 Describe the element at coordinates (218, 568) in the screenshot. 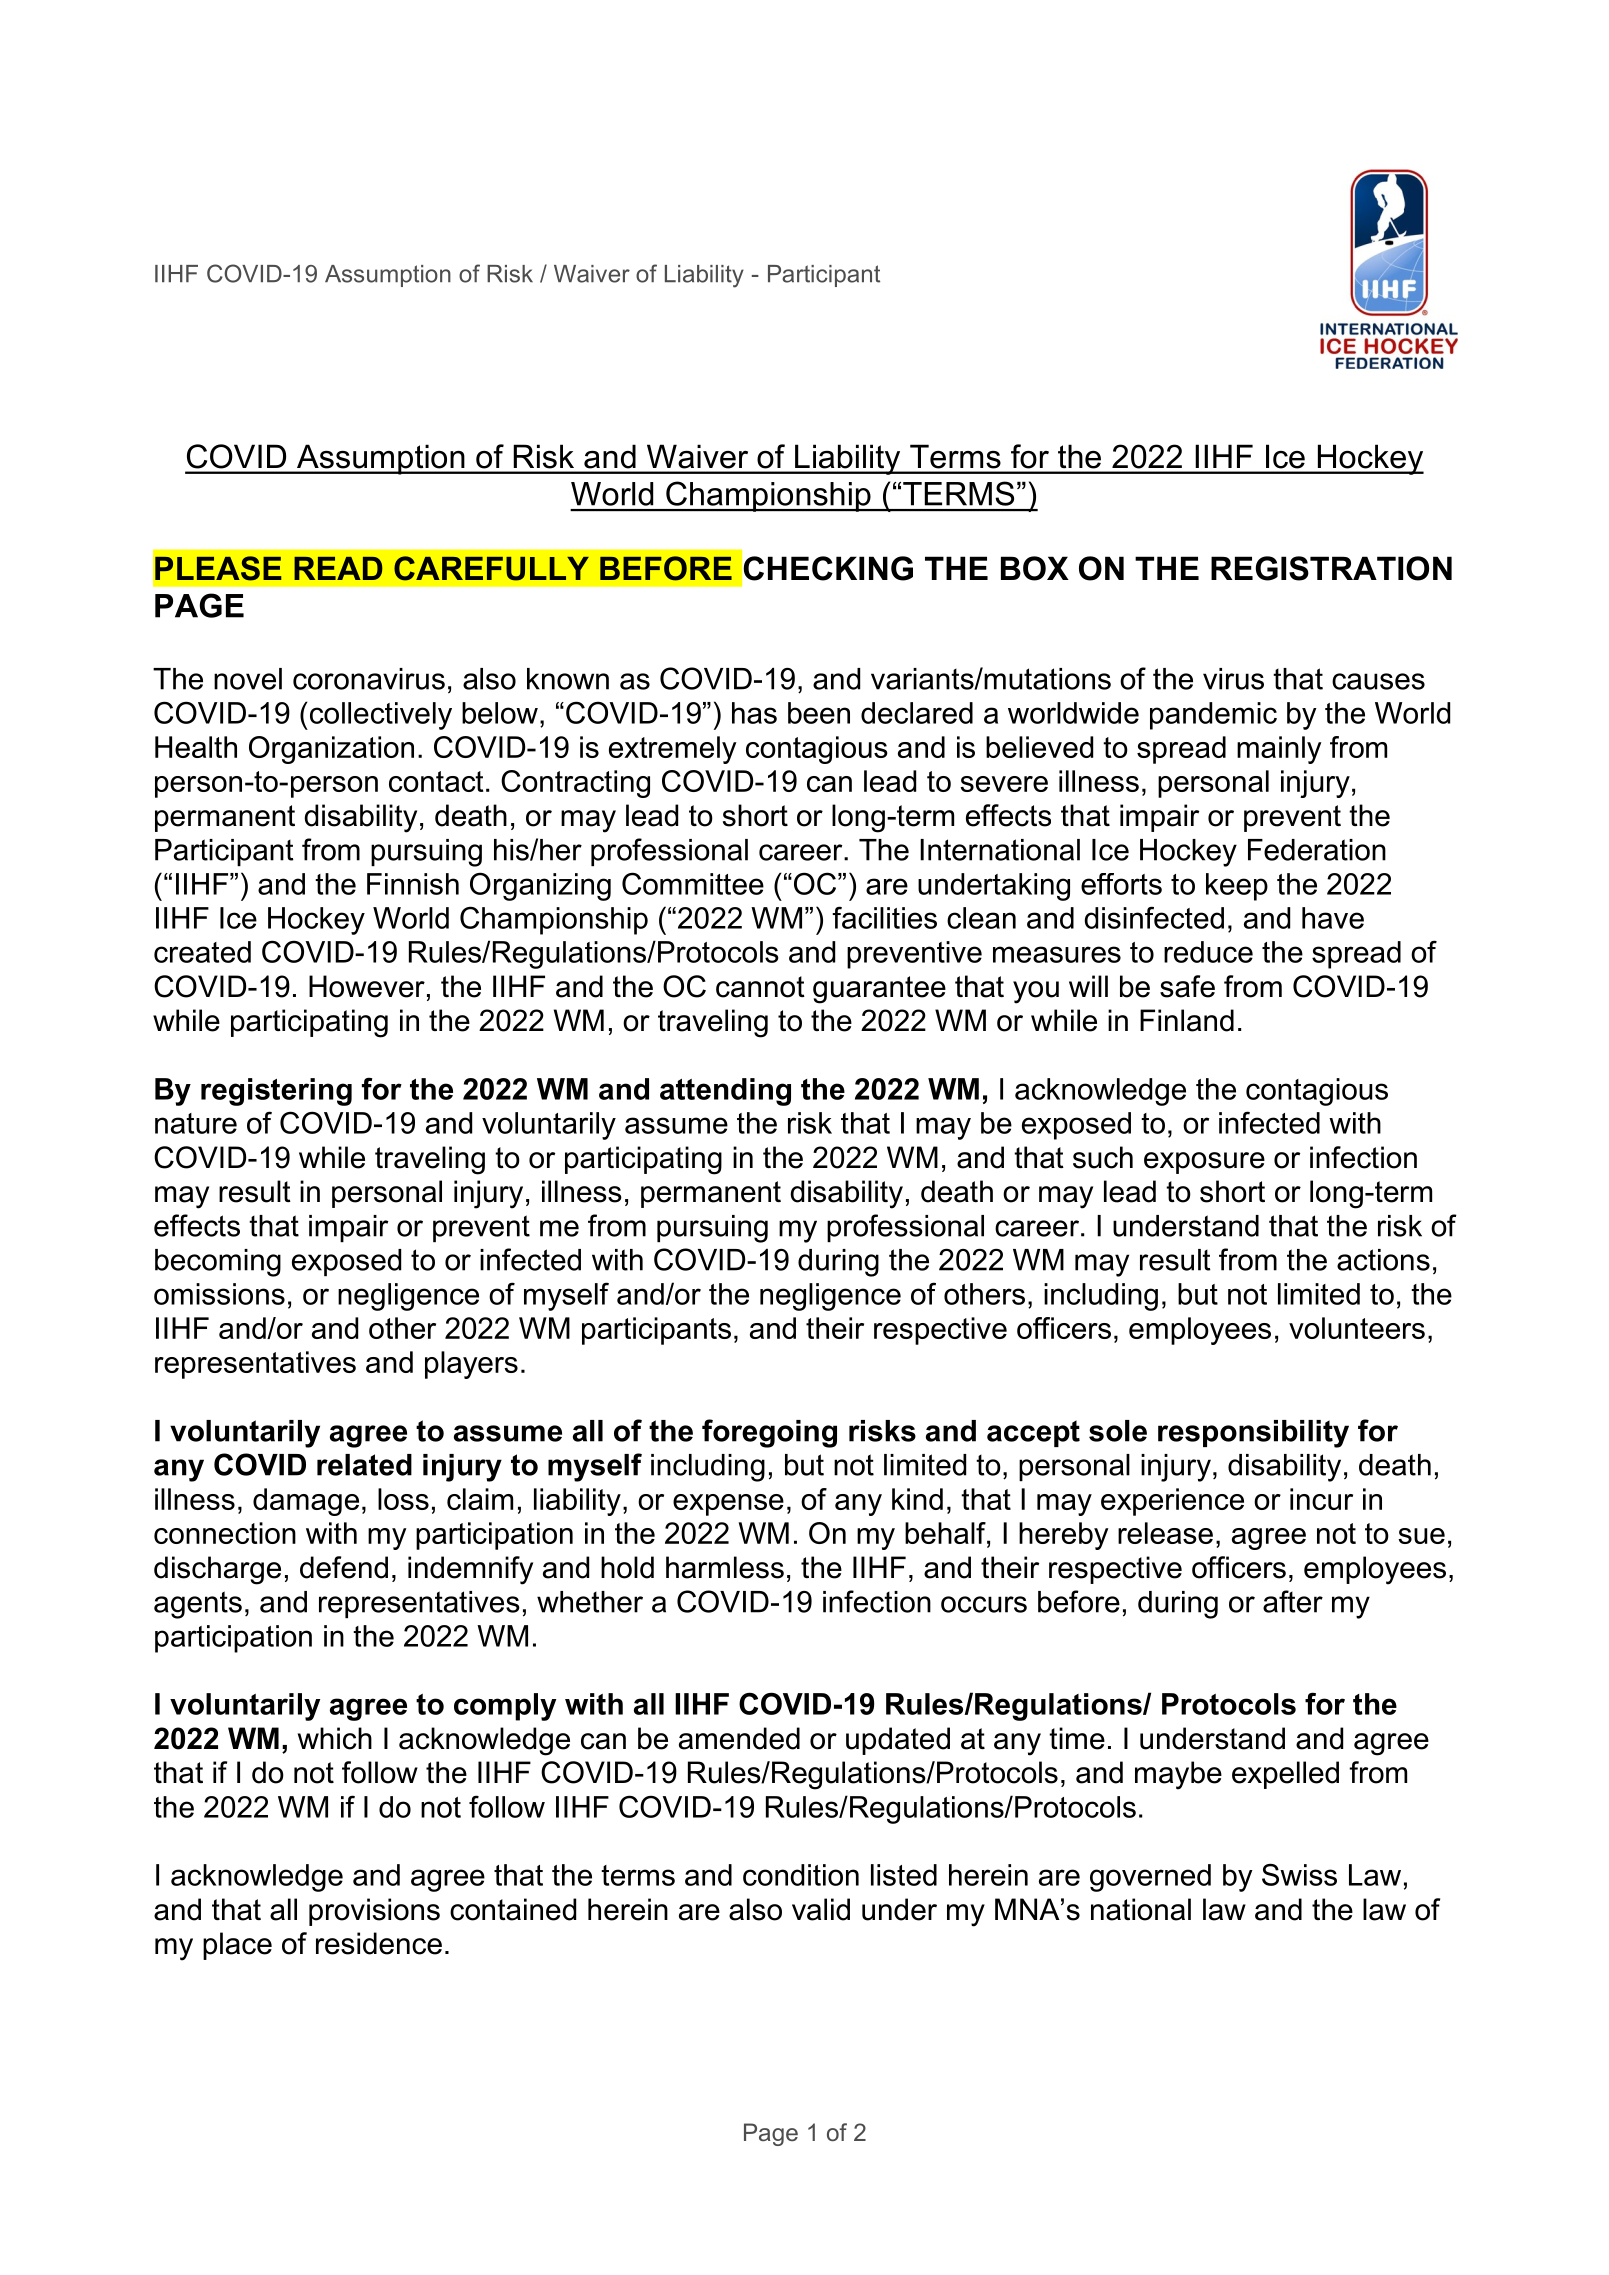

I see `PLEASE` at that location.
